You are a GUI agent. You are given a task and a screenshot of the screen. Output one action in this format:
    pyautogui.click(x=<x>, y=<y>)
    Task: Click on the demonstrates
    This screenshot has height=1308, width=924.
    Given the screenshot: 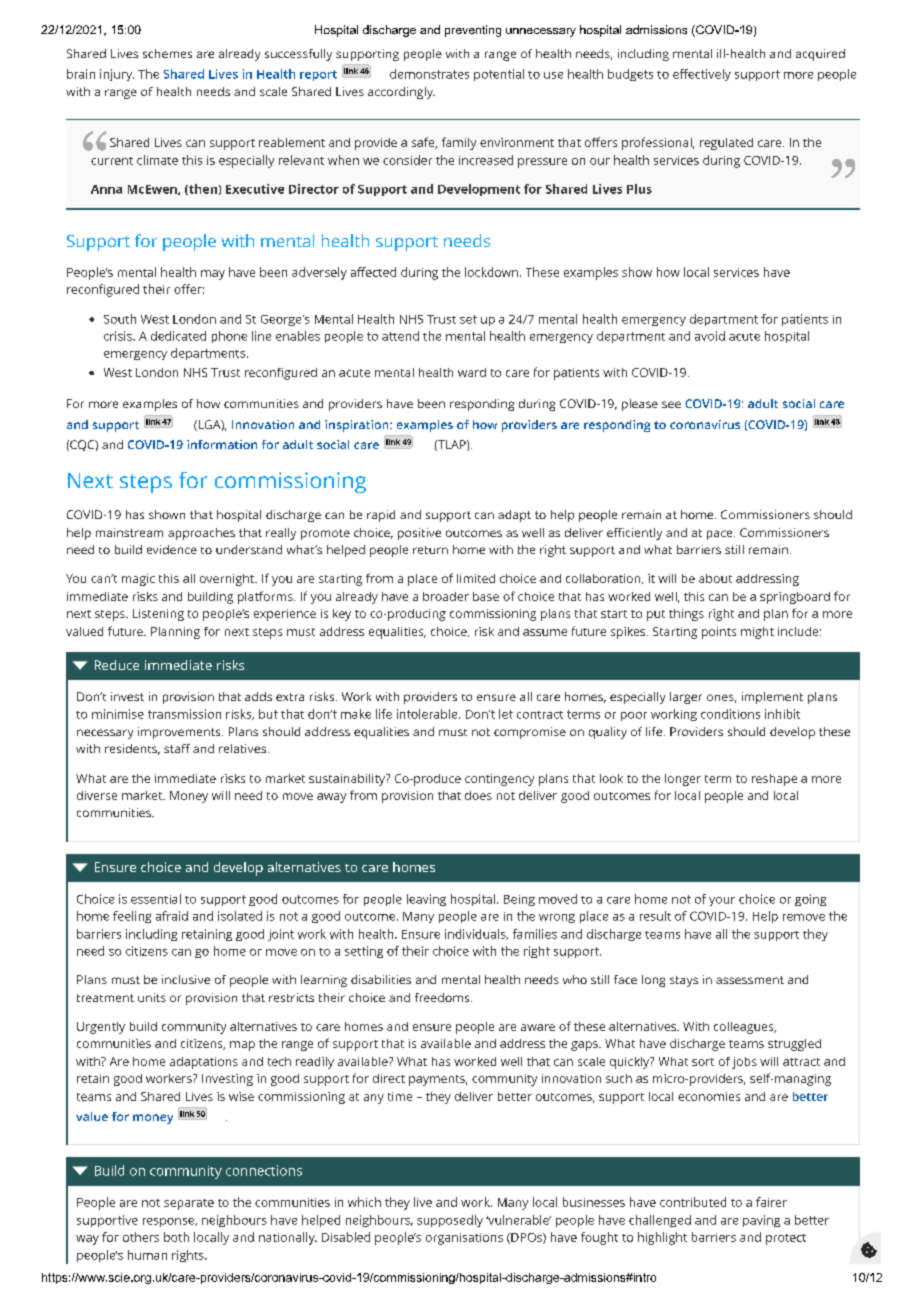 What is the action you would take?
    pyautogui.click(x=429, y=74)
